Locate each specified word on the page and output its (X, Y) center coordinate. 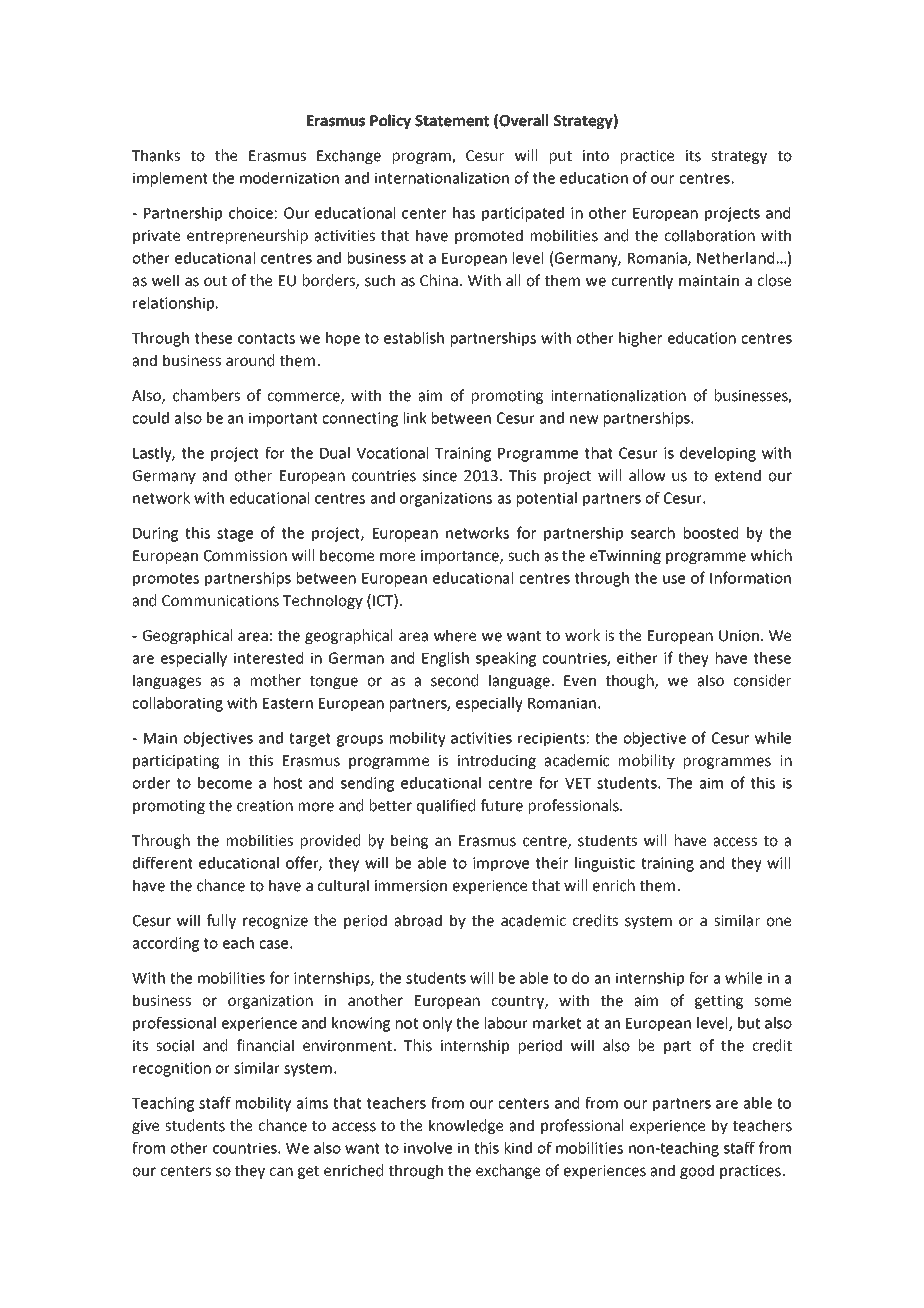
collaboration (709, 235)
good (697, 1171)
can (281, 1172)
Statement (452, 121)
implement (170, 179)
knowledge (466, 1126)
